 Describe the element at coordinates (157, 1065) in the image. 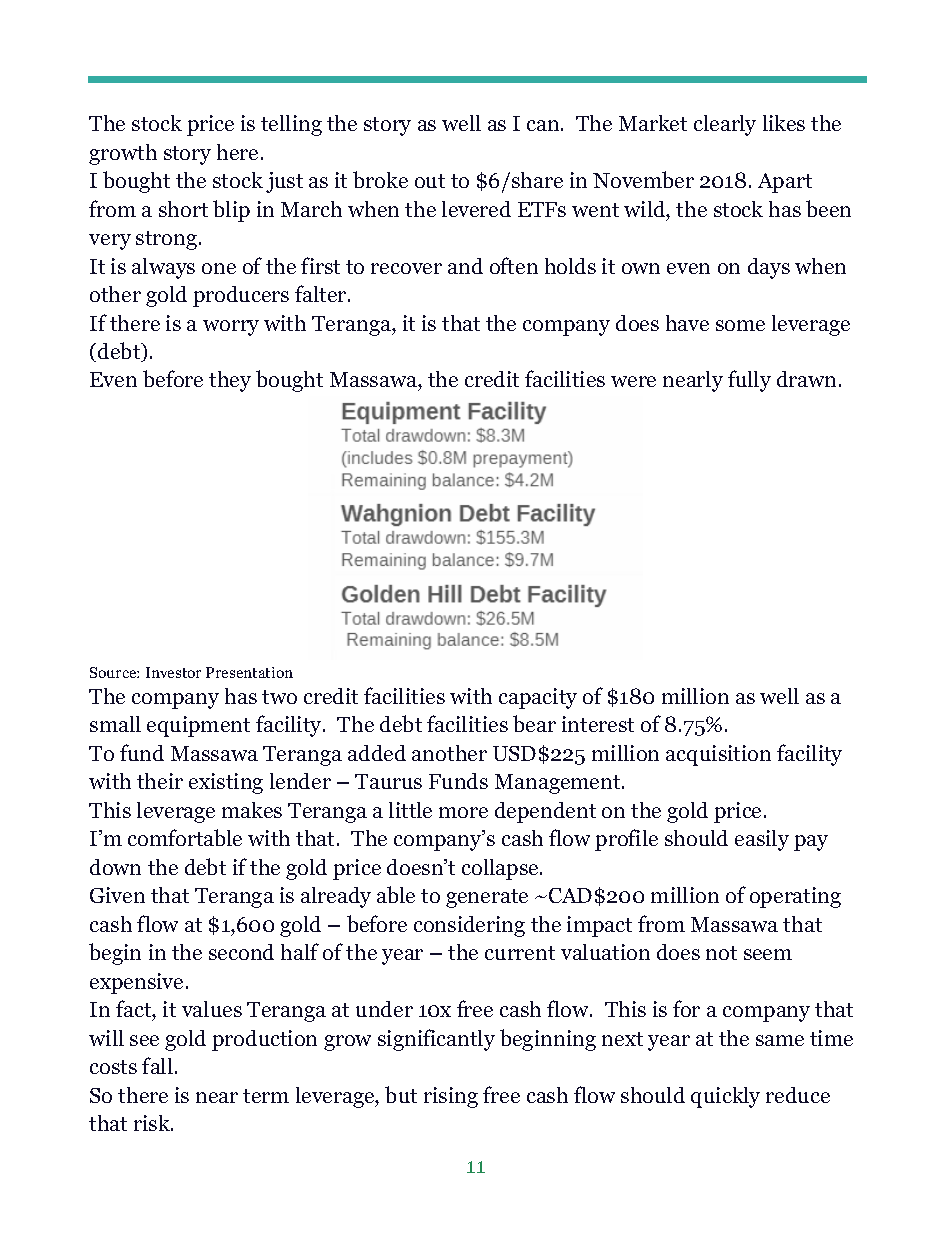

I see `fall` at that location.
